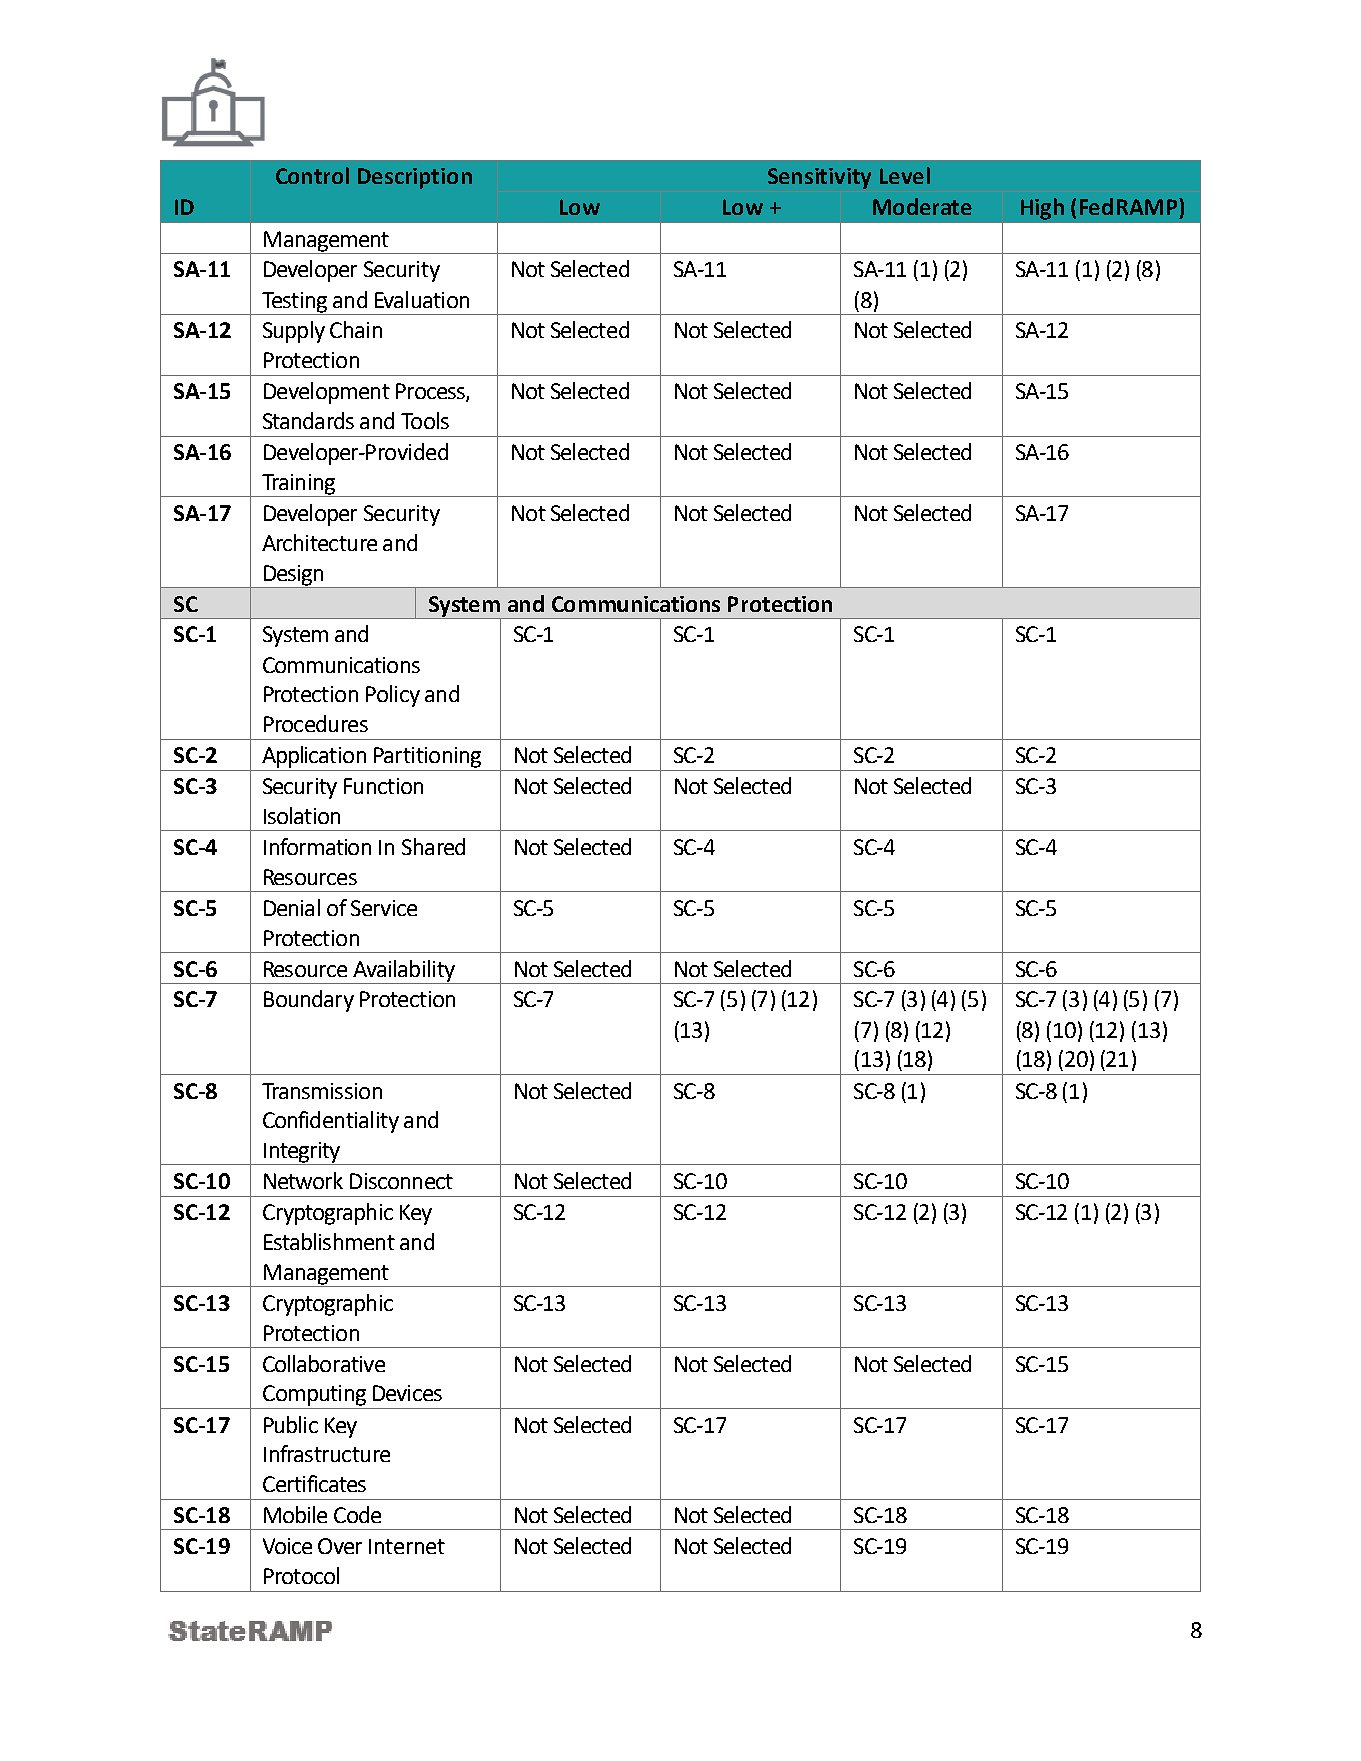  What do you see at coordinates (401, 1181) in the page?
I see `Disconnect` at bounding box center [401, 1181].
